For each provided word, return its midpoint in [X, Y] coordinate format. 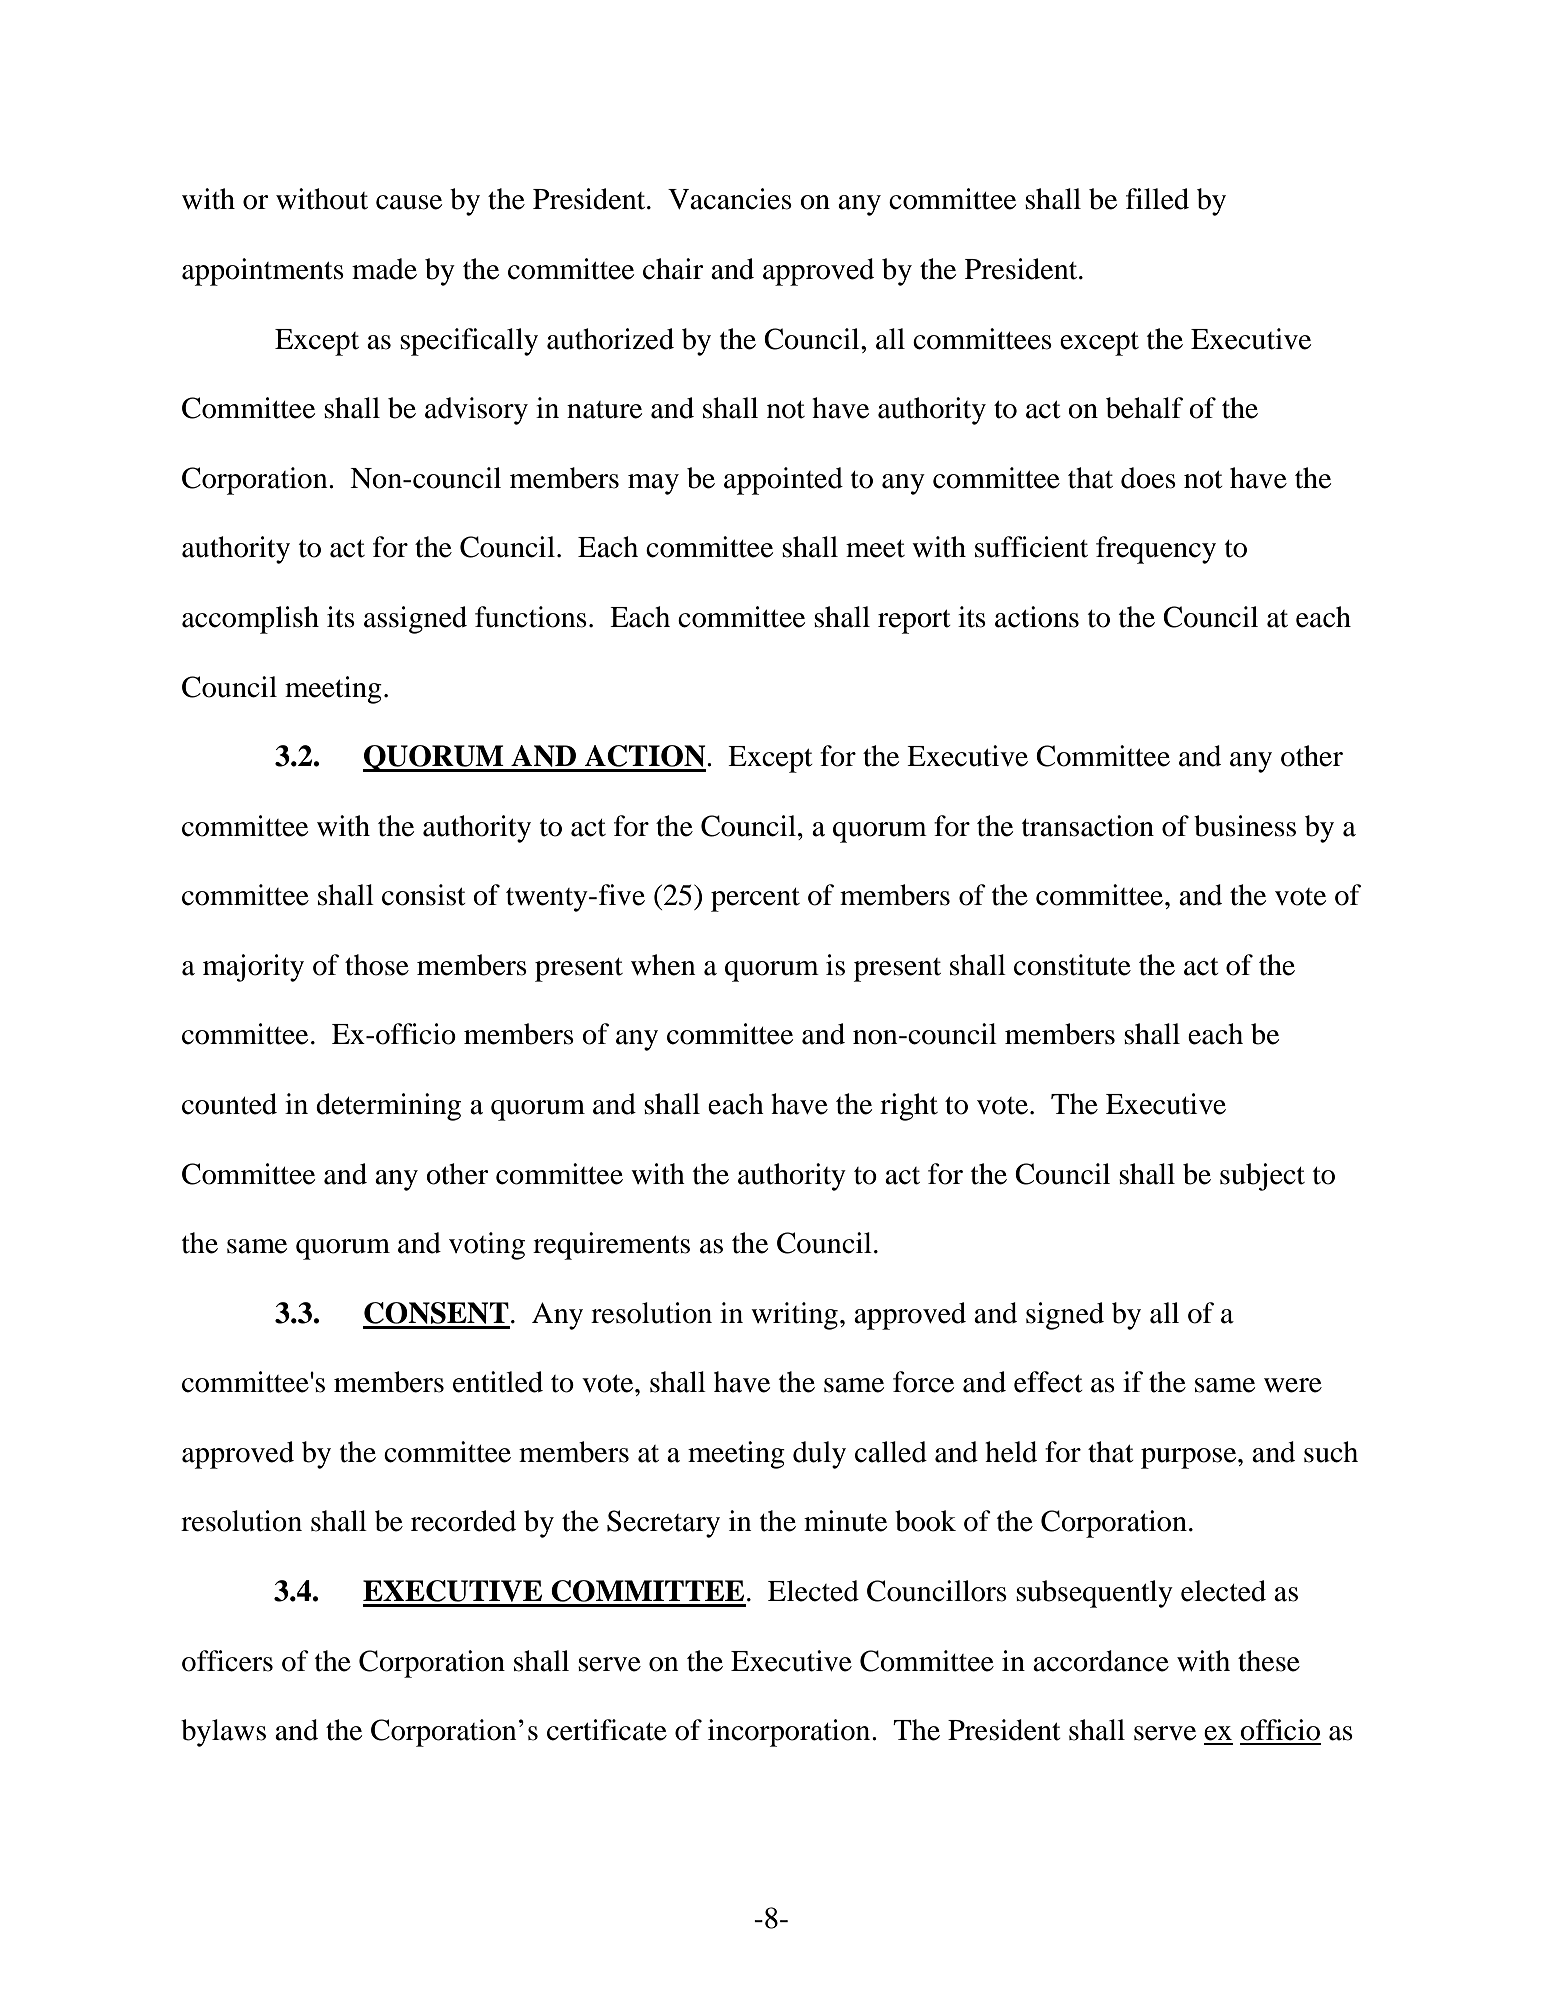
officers [227, 1661]
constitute [1072, 965]
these [1269, 1661]
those [377, 965]
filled [1157, 199]
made [384, 269]
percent [755, 900]
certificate [607, 1730]
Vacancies [730, 199]
